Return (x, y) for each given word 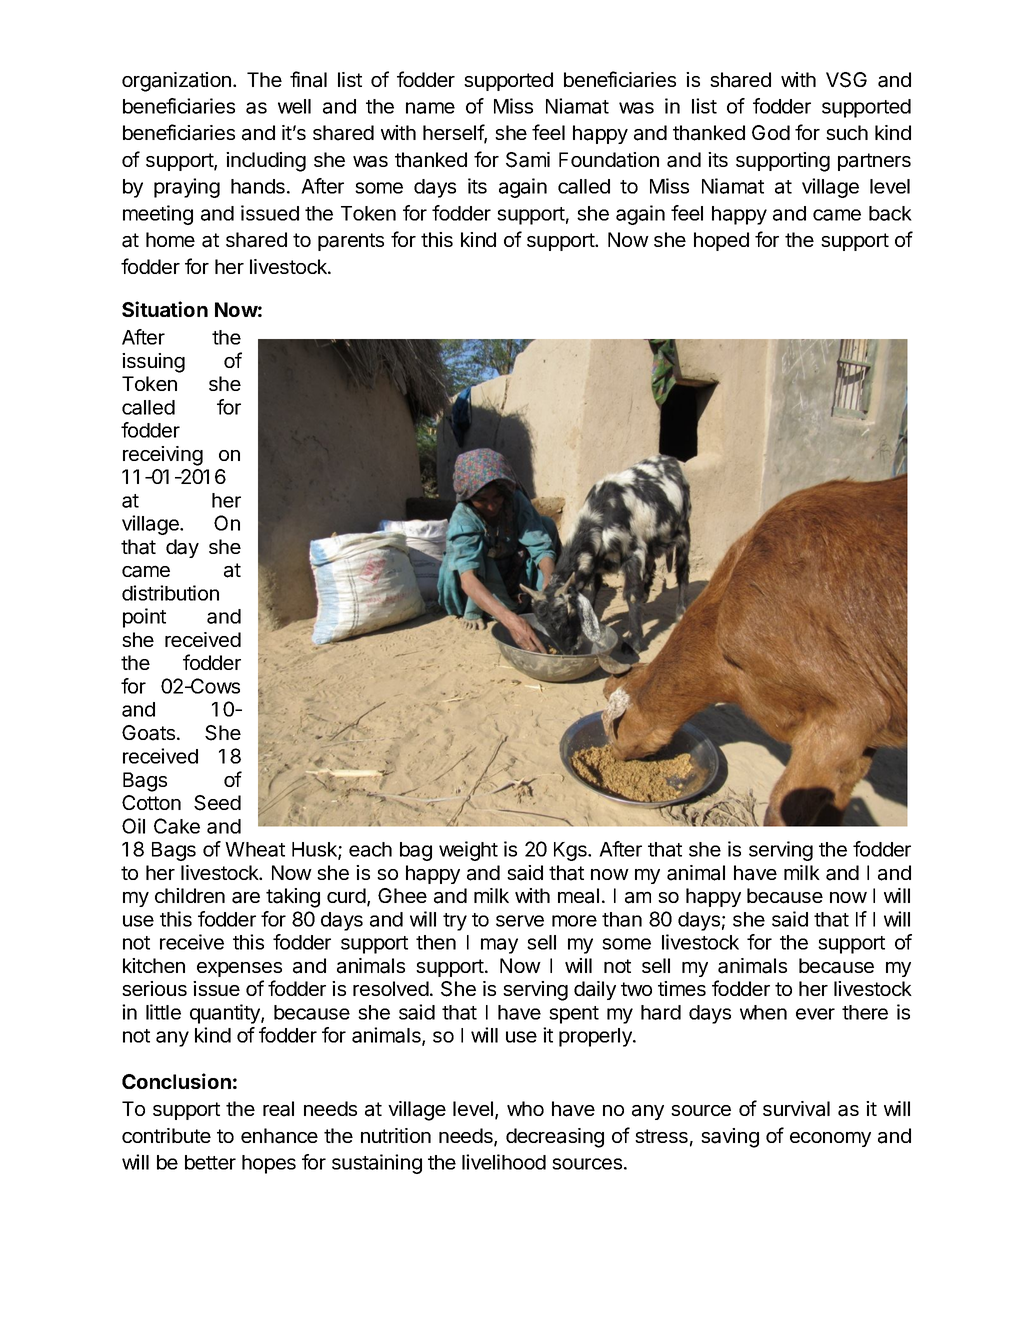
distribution (170, 593)
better (210, 1162)
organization (176, 82)
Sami (528, 160)
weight (468, 851)
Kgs (571, 851)
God (771, 132)
